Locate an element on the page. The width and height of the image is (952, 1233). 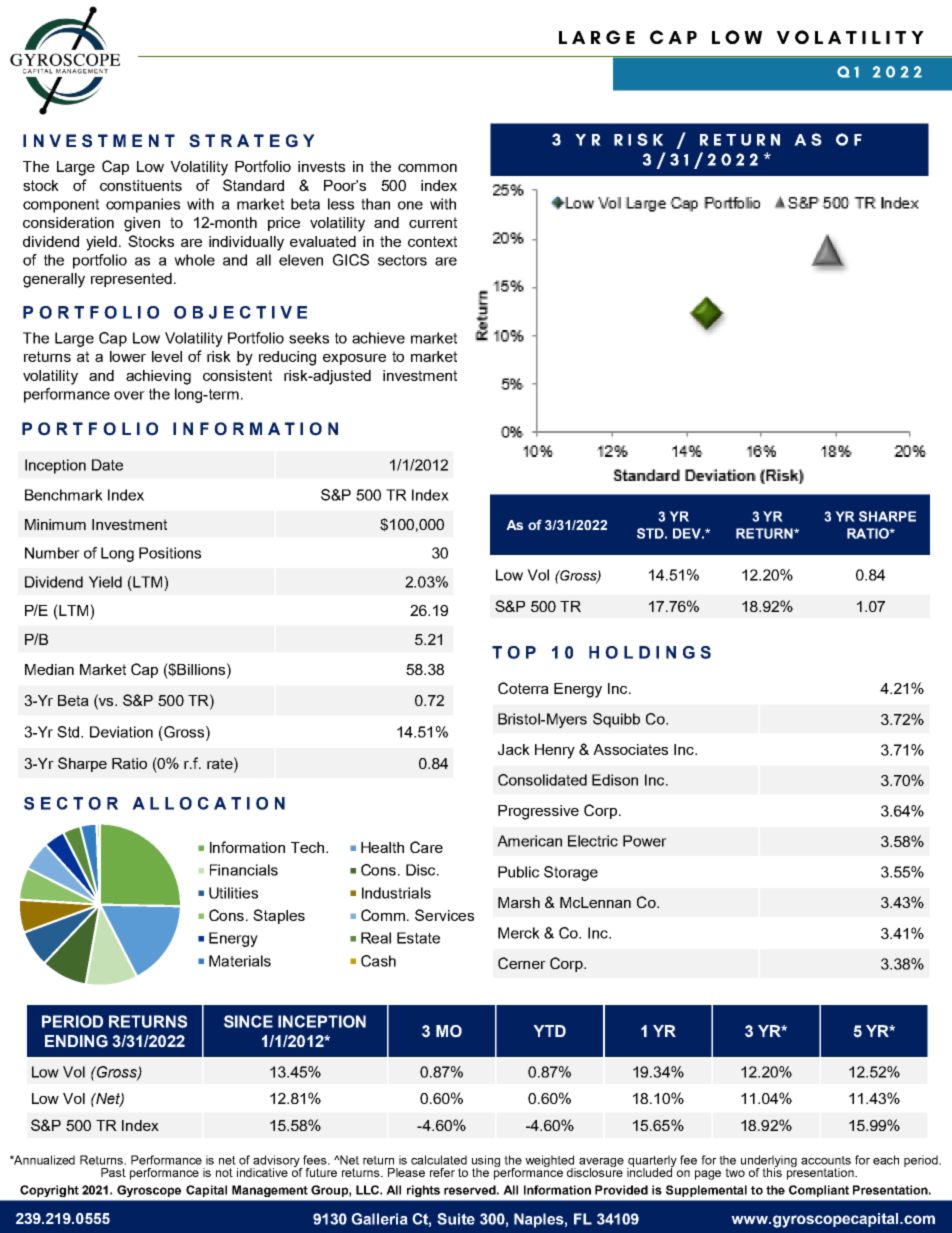
current is located at coordinates (433, 222).
